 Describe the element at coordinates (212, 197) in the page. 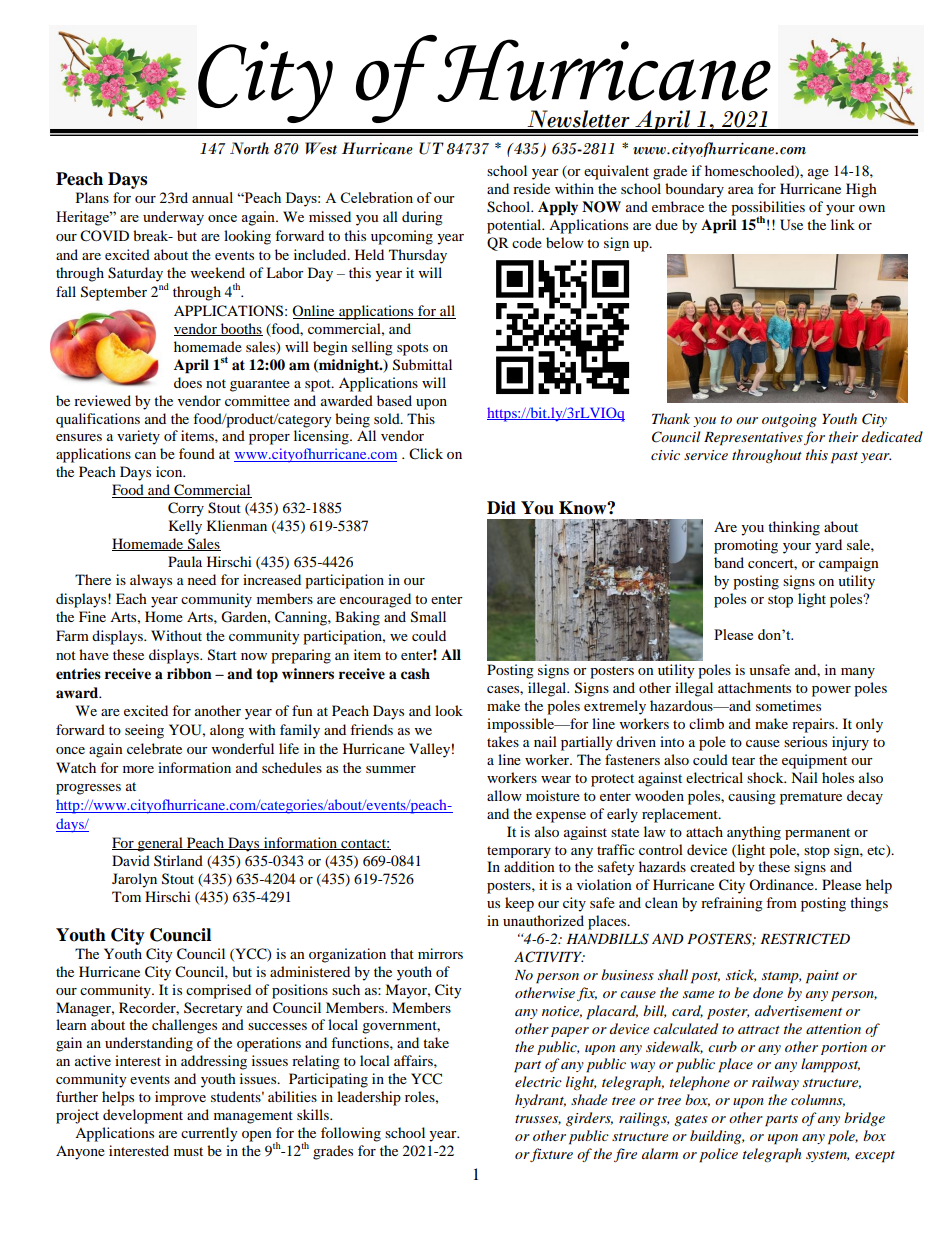

I see `annual` at that location.
